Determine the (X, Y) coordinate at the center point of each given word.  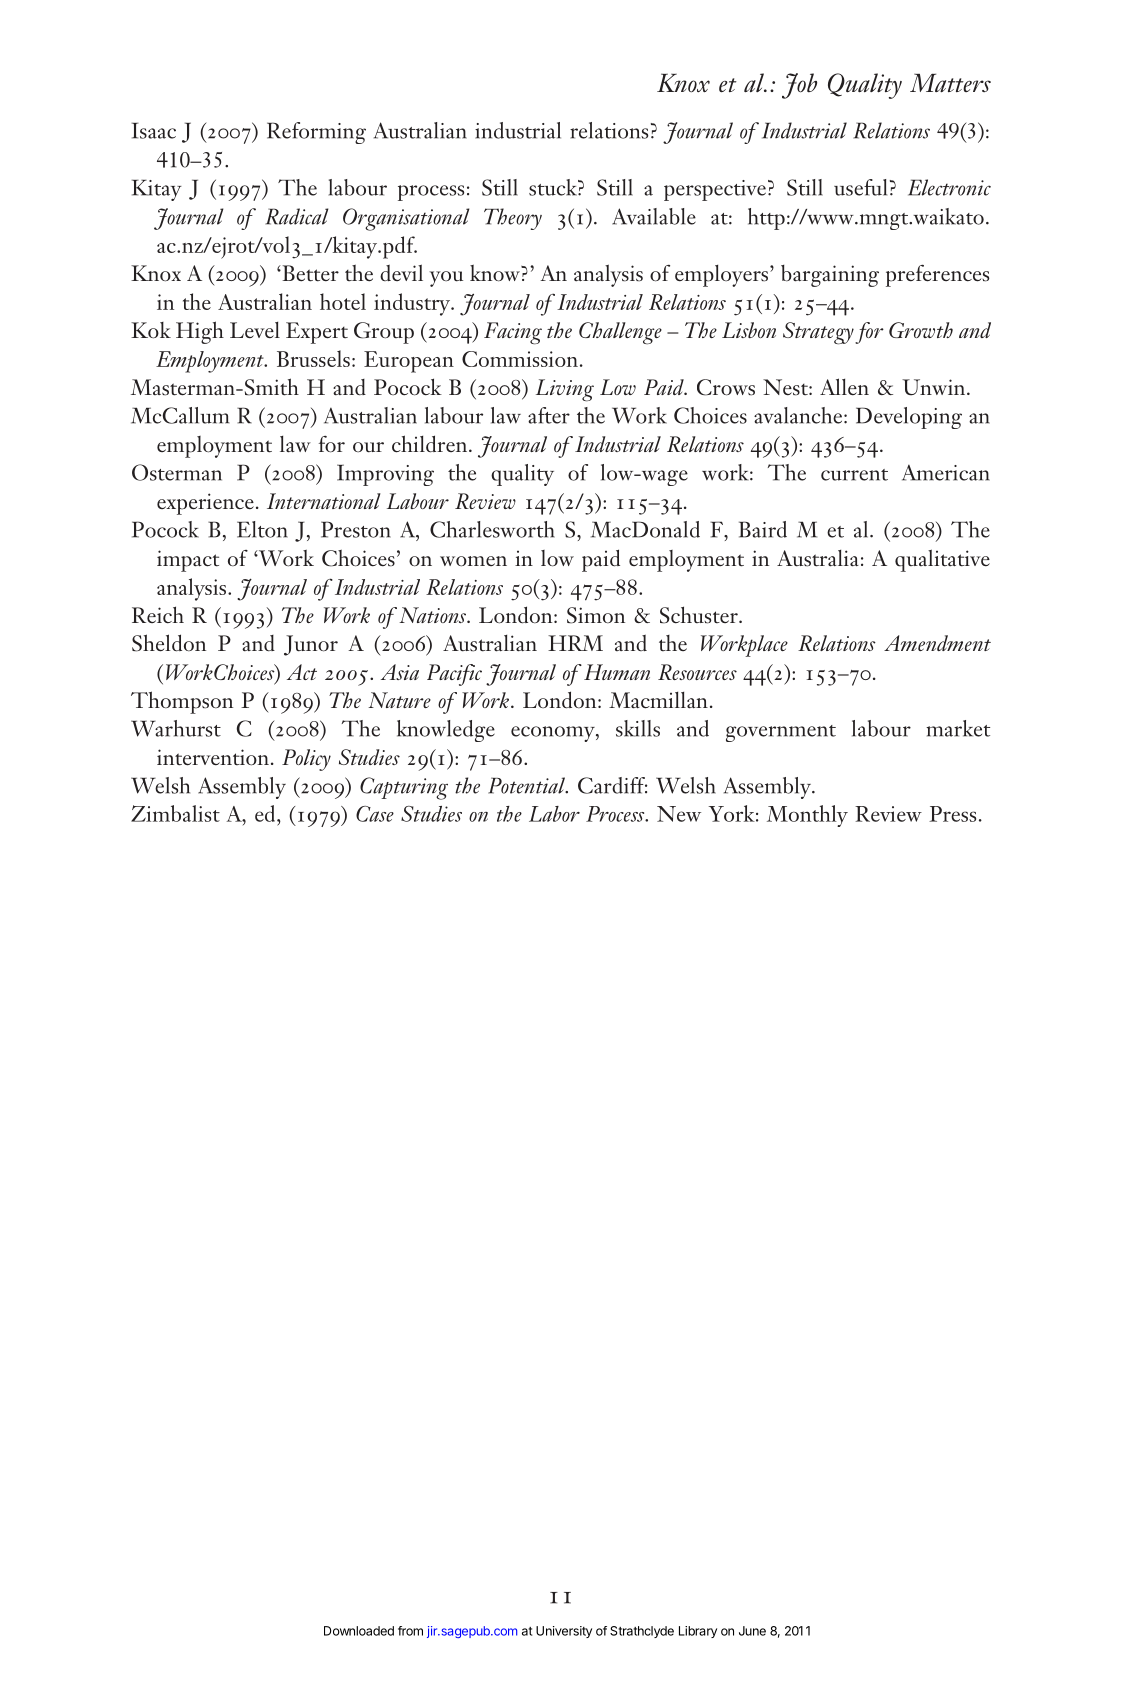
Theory (513, 219)
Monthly (807, 816)
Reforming (316, 133)
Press (952, 814)
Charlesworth (492, 529)
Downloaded (359, 1631)
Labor (554, 814)
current (854, 475)
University (564, 1632)
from (410, 1631)
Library (698, 1632)
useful (860, 187)
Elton (262, 529)
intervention (214, 757)
